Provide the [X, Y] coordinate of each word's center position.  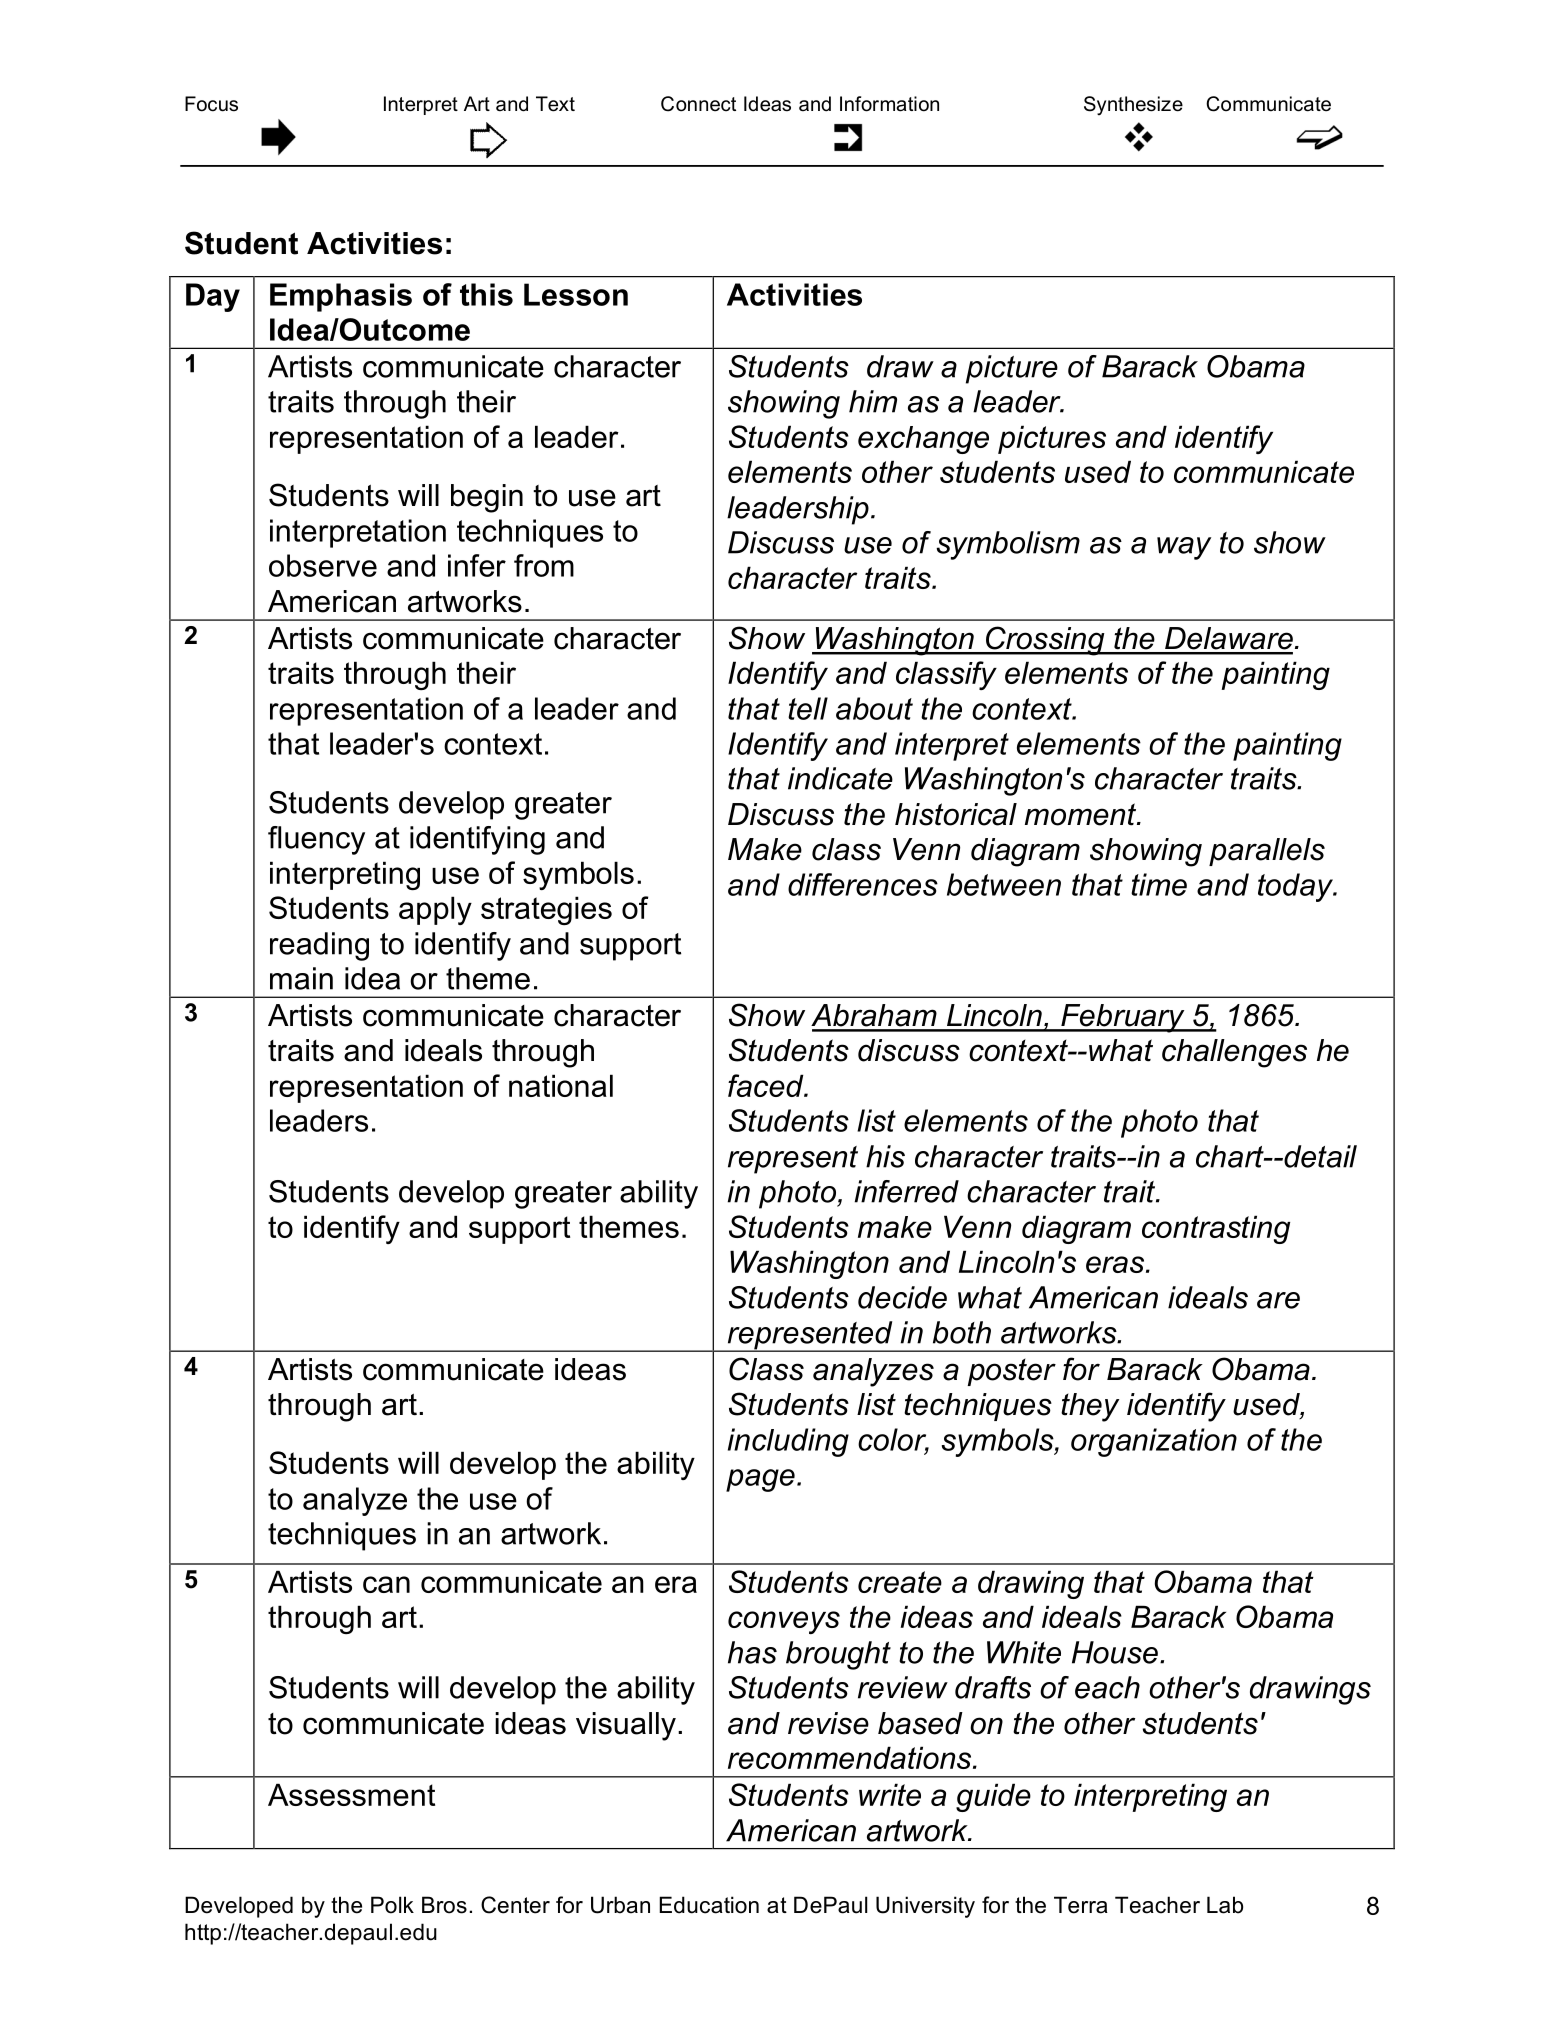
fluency [316, 840]
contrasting [1216, 1229]
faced [767, 1085]
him [873, 401]
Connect [698, 104]
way [1184, 548]
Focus [211, 104]
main [301, 978]
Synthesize [1133, 105]
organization [1154, 1442]
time [1159, 884]
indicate [840, 778]
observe [323, 565]
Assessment [351, 1794]
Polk [392, 1905]
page [760, 1480]
